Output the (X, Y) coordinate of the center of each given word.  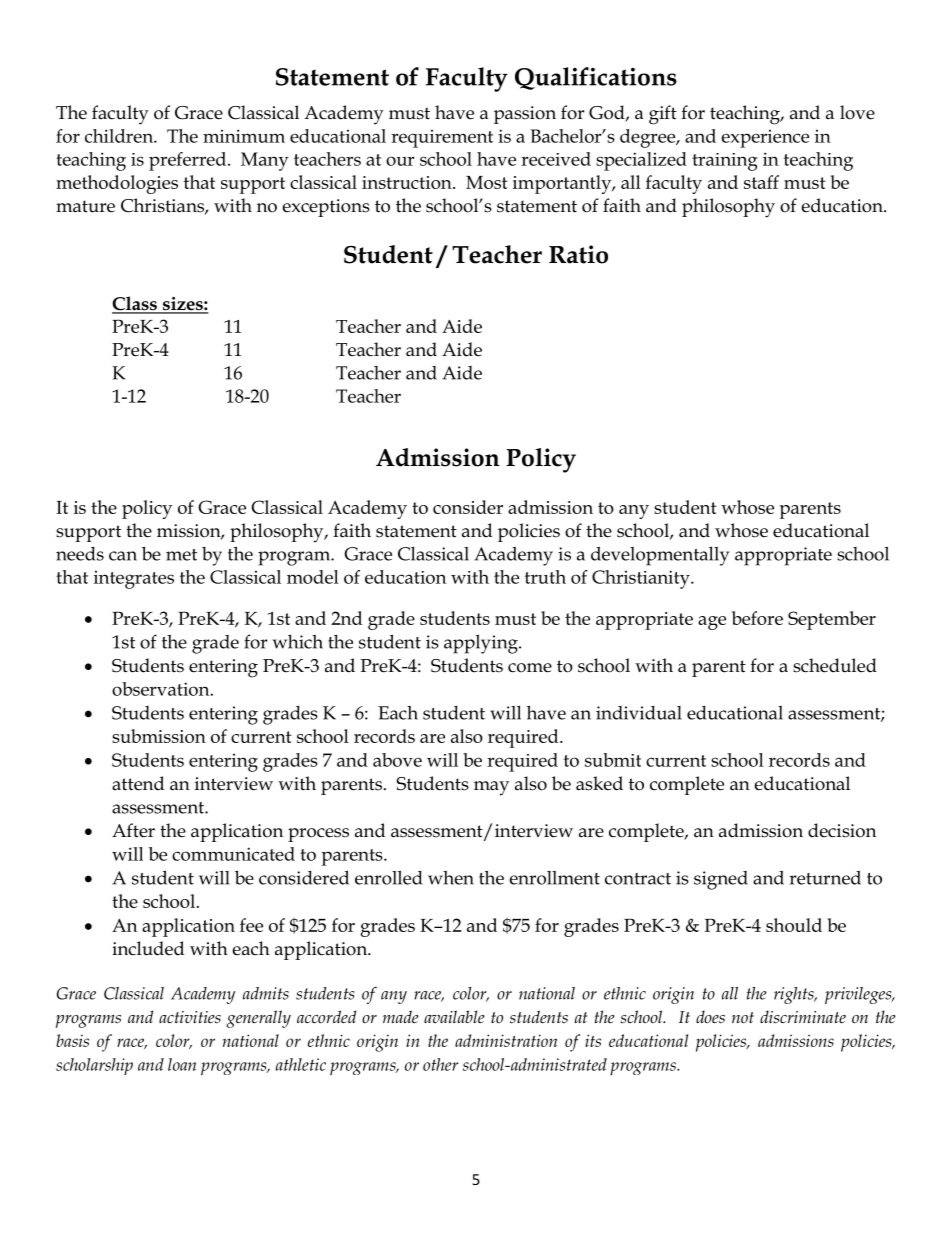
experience (765, 139)
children (120, 136)
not (743, 1018)
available (454, 1016)
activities (190, 1017)
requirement (442, 139)
